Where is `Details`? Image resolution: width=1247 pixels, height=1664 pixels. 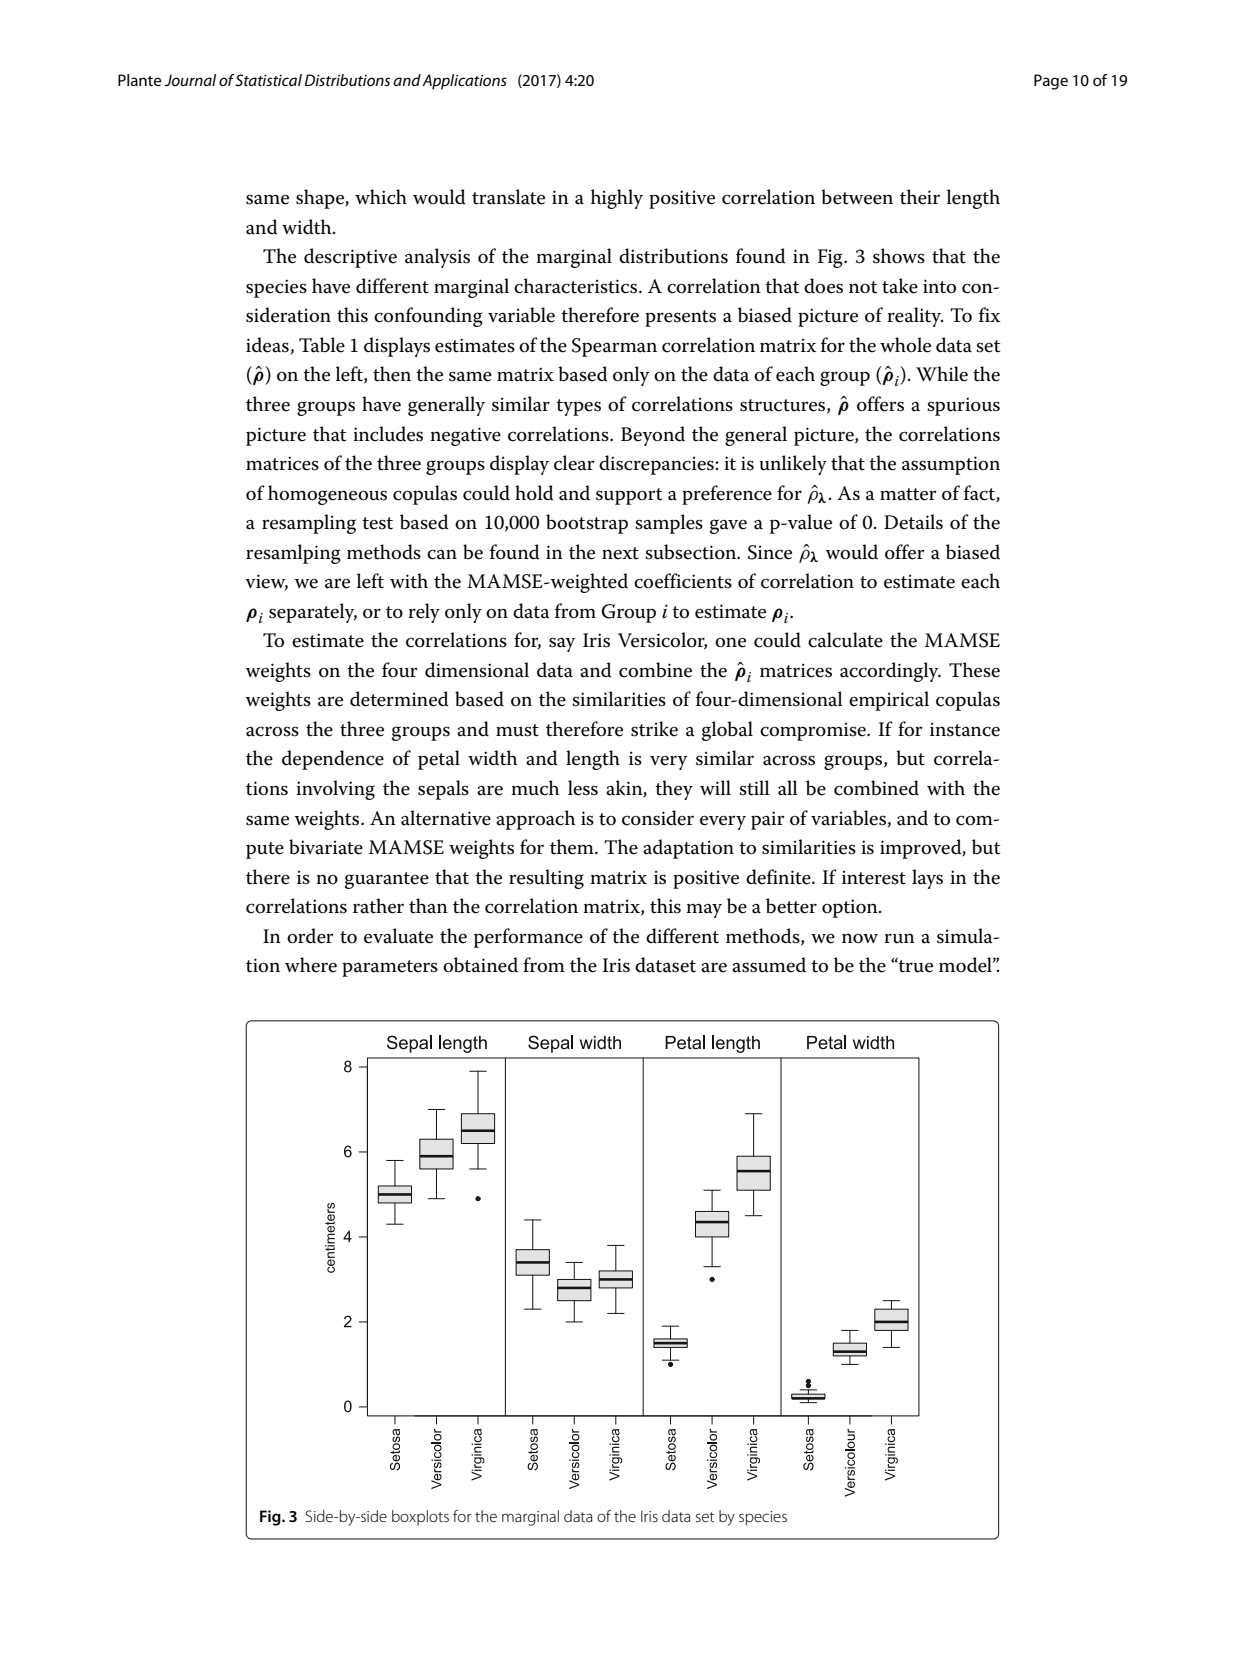
Details is located at coordinates (913, 522).
